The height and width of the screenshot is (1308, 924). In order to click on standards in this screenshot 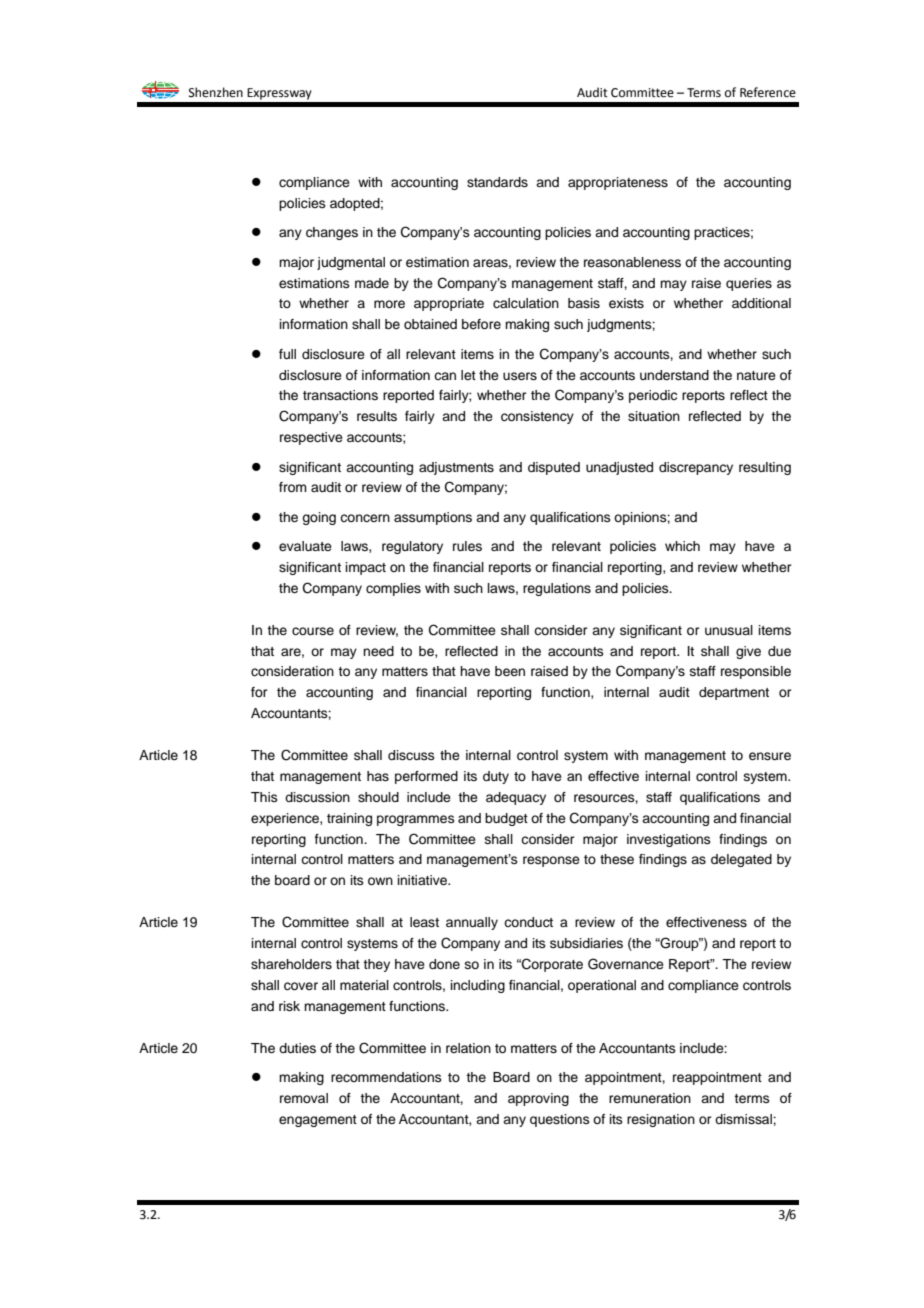, I will do `click(497, 182)`.
